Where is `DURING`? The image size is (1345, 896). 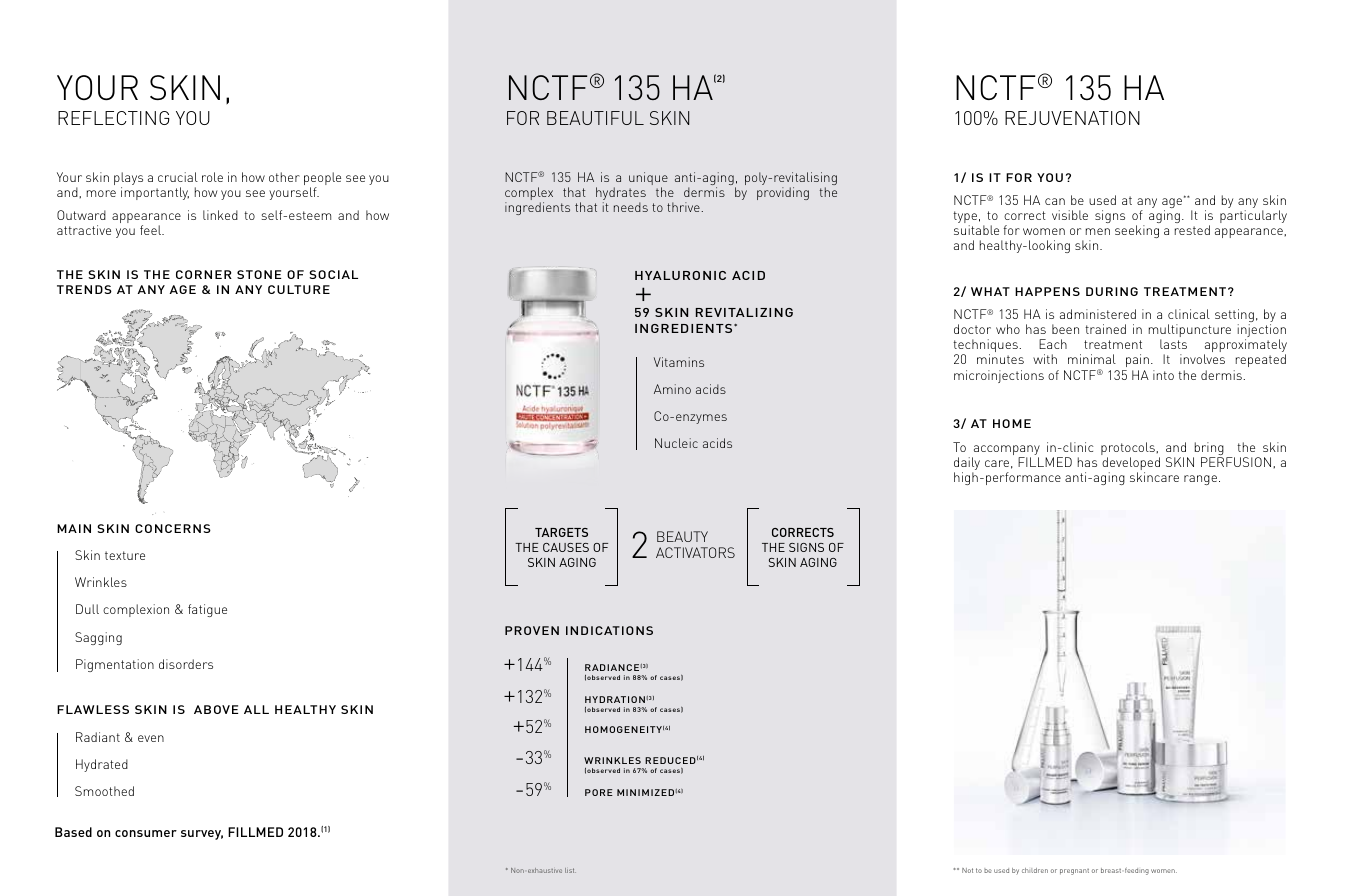 DURING is located at coordinates (1112, 291).
